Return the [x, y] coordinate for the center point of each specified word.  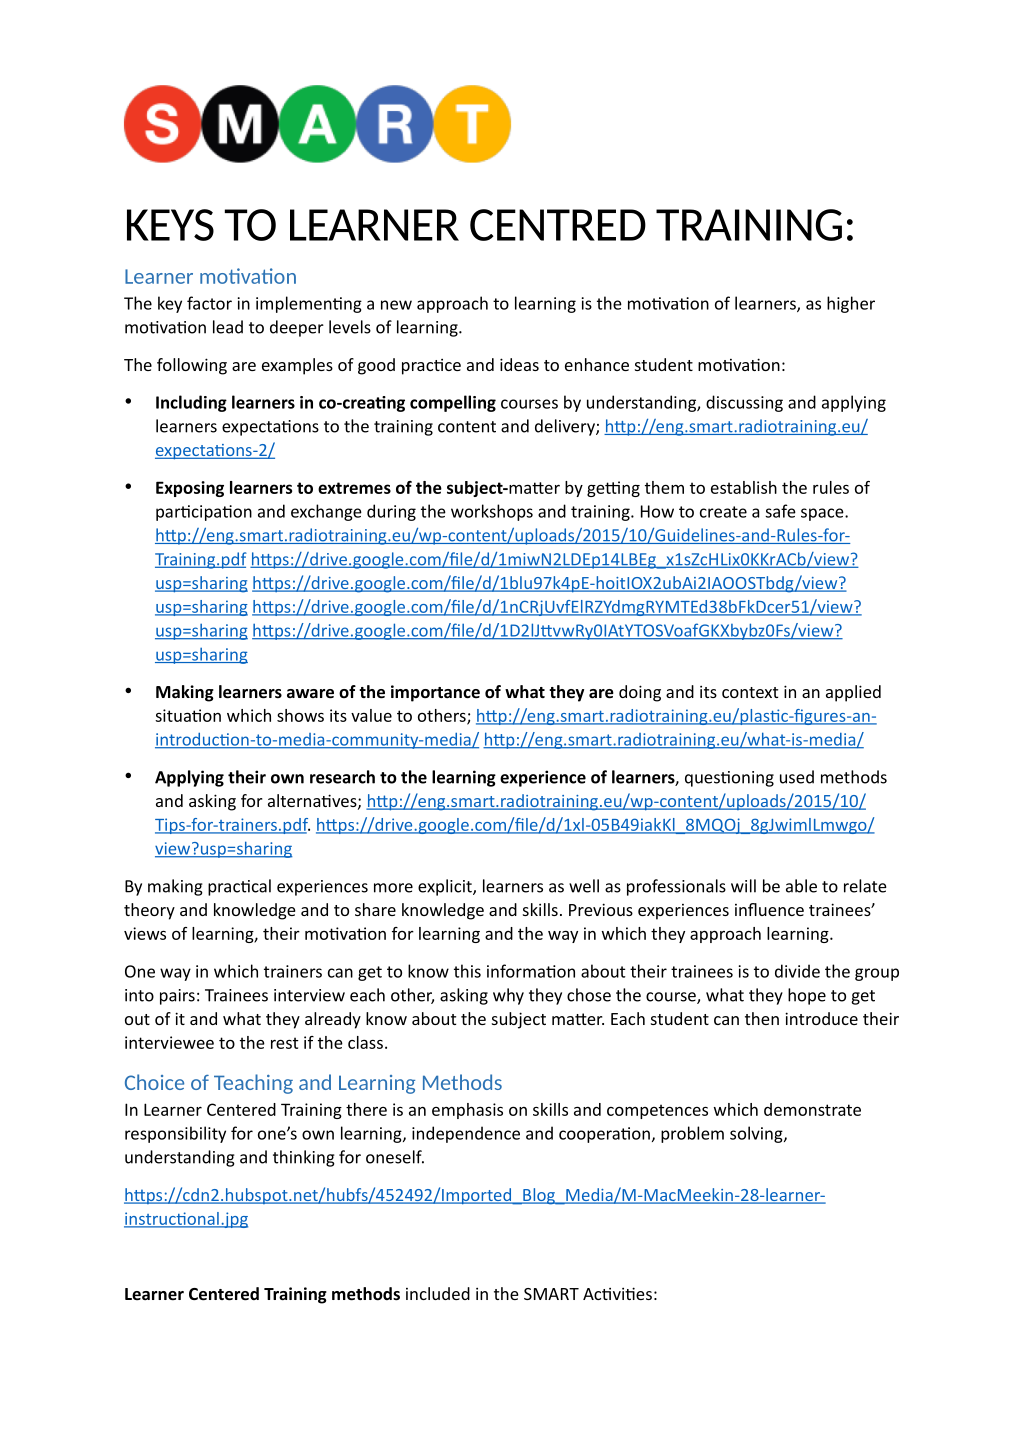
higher [851, 304]
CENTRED [558, 225]
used [797, 777]
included [438, 1293]
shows [300, 715]
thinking [304, 1158]
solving [757, 1134]
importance [435, 693]
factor [209, 303]
